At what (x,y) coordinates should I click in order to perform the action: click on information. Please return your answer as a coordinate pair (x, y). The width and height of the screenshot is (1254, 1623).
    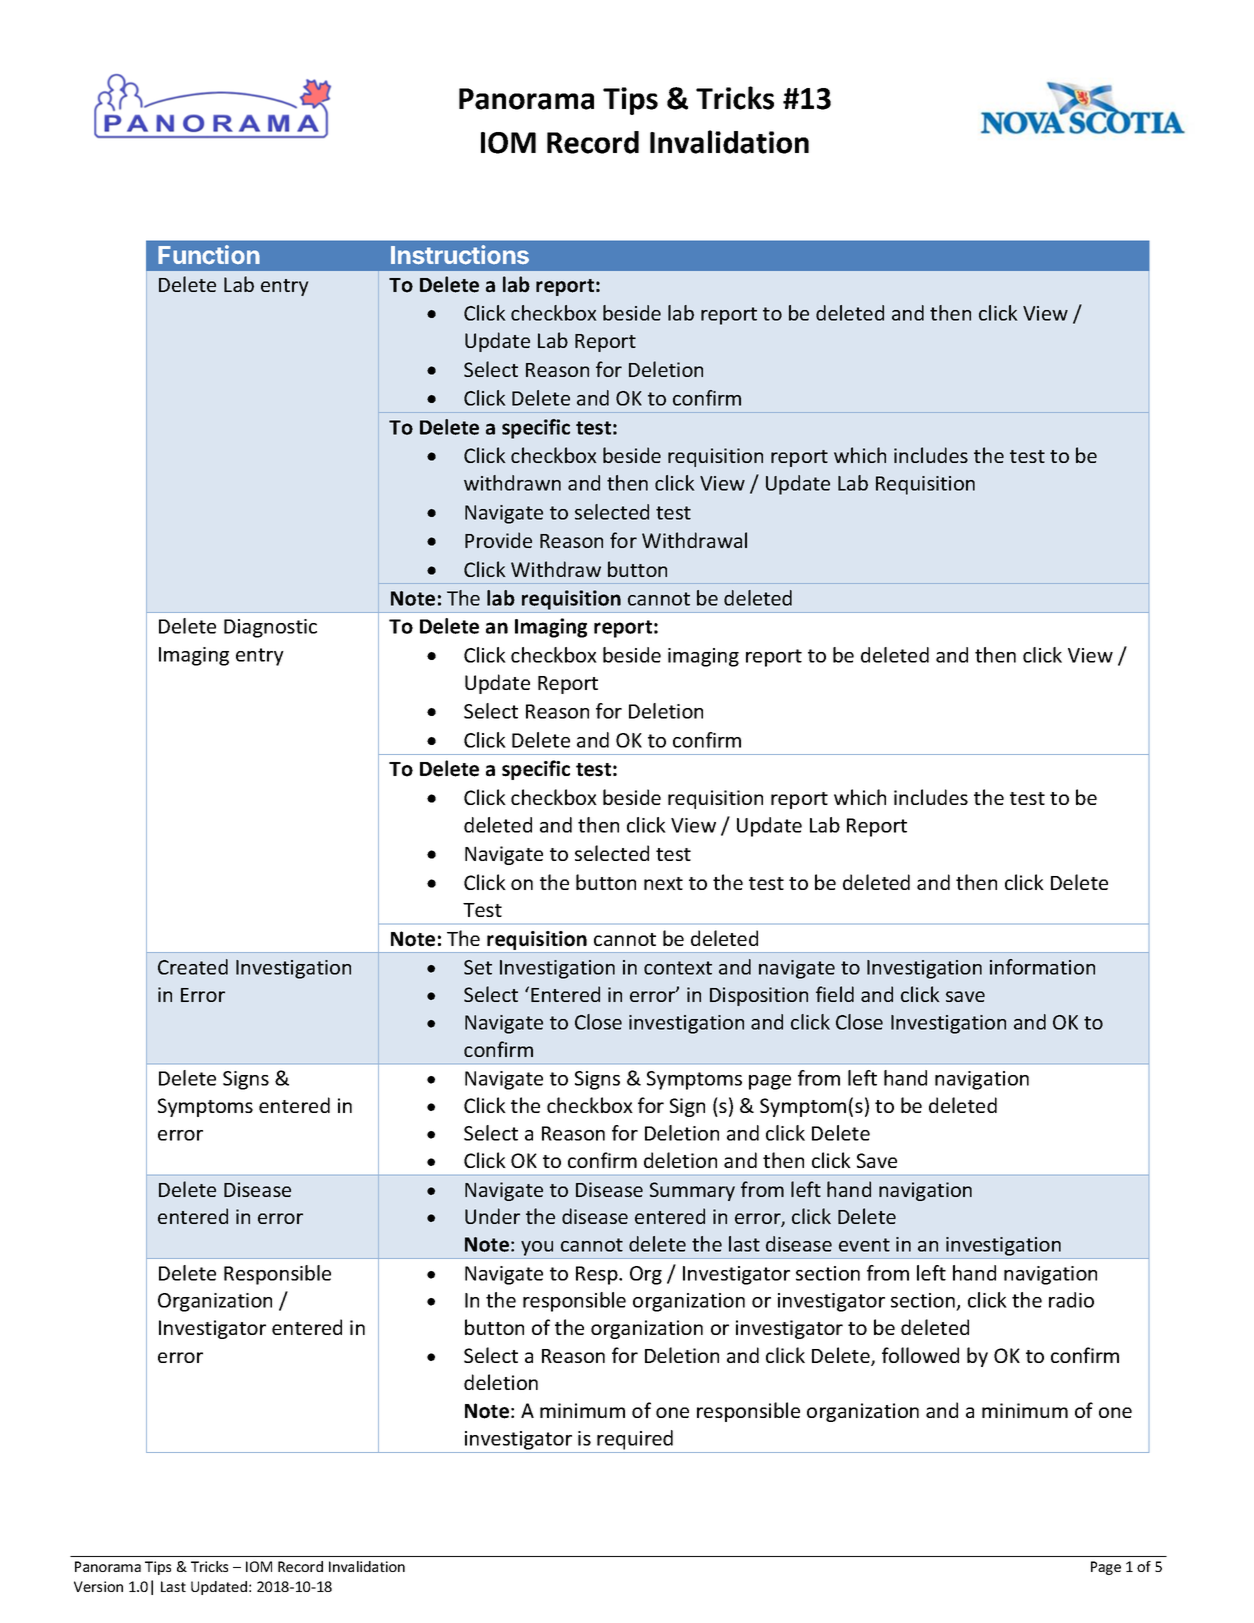
    Looking at the image, I should click on (1042, 967).
